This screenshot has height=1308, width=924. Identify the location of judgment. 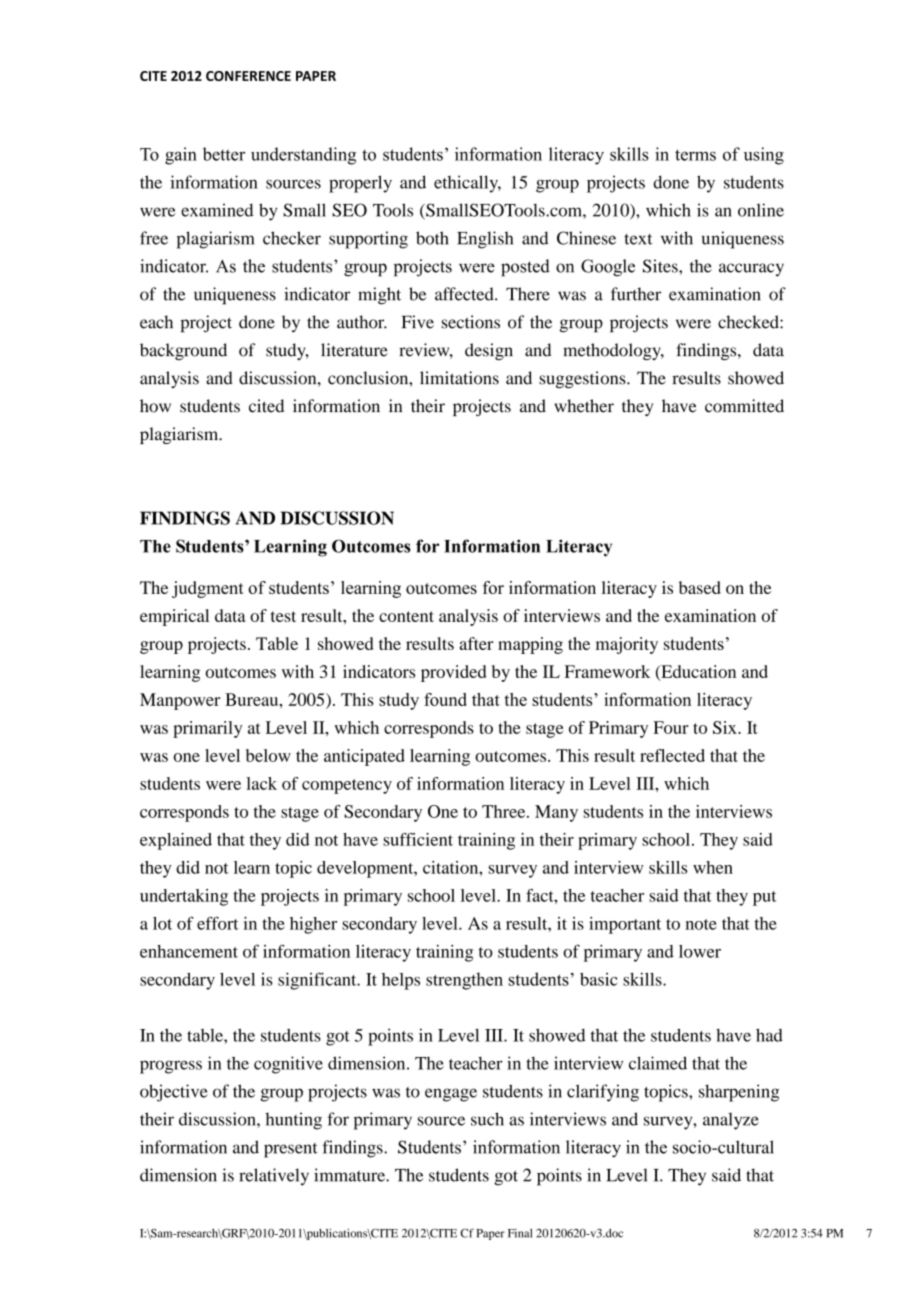
(208, 589).
